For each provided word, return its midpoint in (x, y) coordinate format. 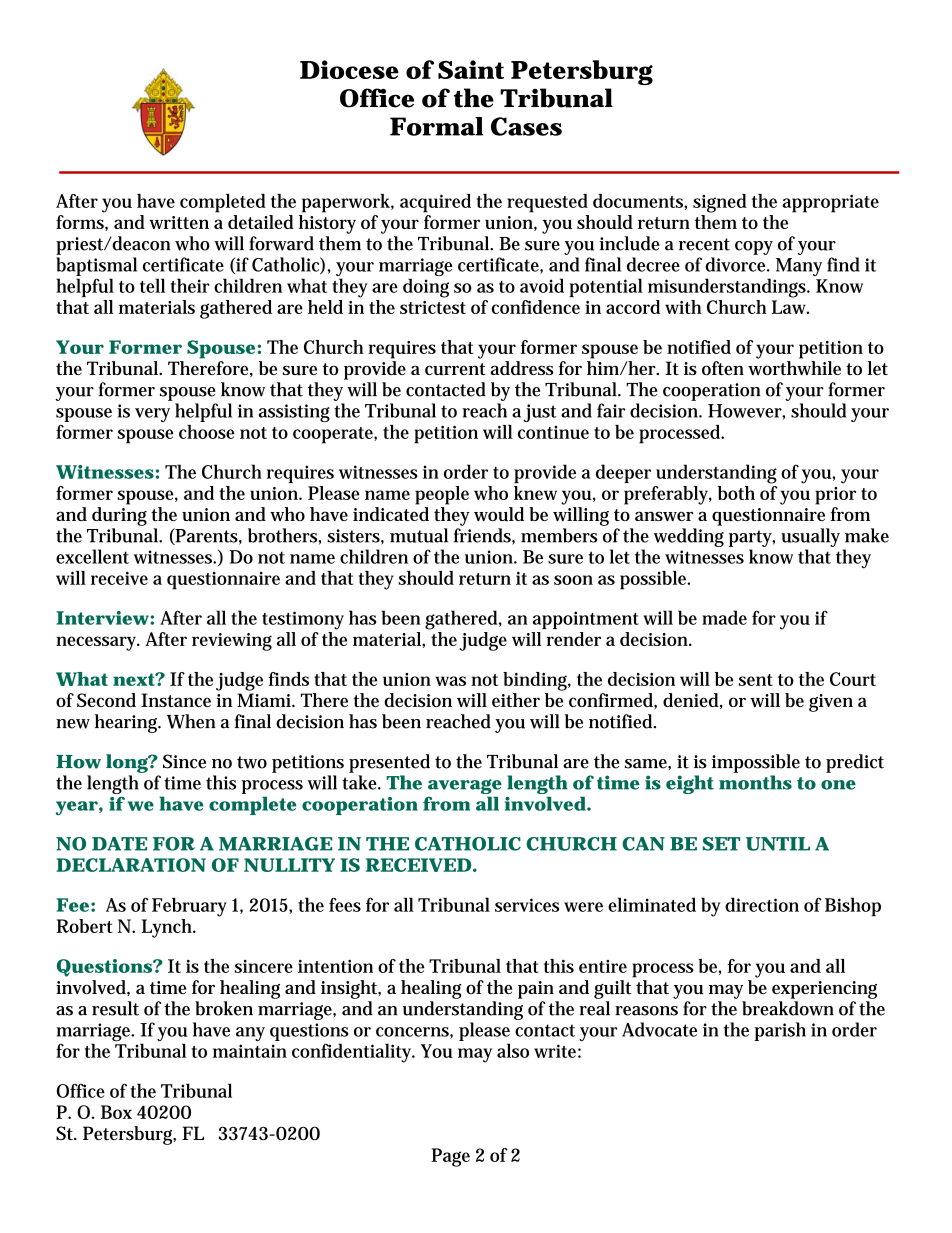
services (527, 905)
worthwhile (794, 368)
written (179, 222)
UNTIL (778, 844)
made (724, 617)
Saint (471, 69)
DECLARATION (131, 865)
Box (116, 1112)
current (455, 369)
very (152, 415)
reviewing (232, 642)
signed (720, 203)
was (450, 681)
